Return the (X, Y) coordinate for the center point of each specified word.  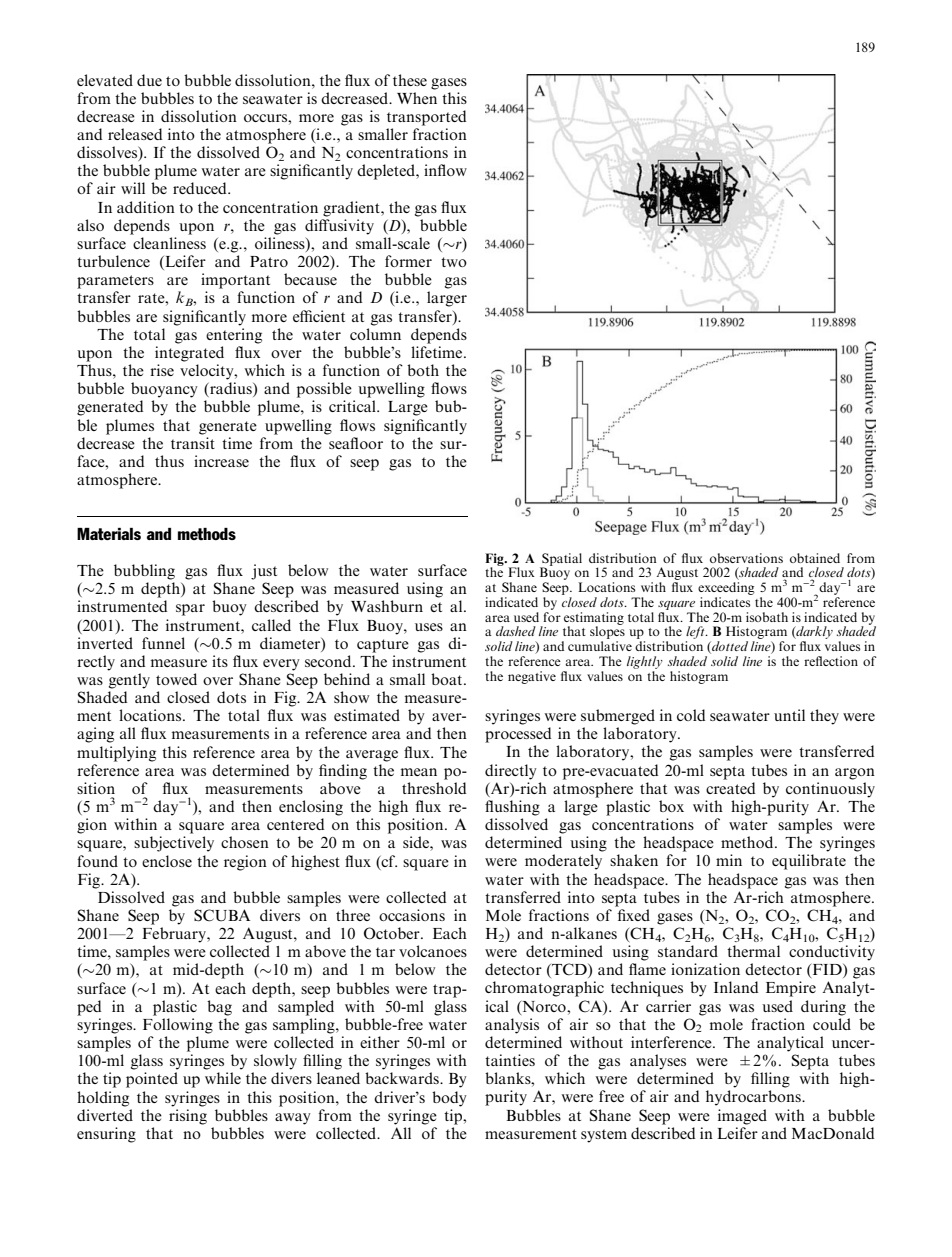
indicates (725, 602)
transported (427, 118)
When (417, 98)
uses (429, 627)
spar (190, 610)
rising (188, 1117)
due (149, 80)
